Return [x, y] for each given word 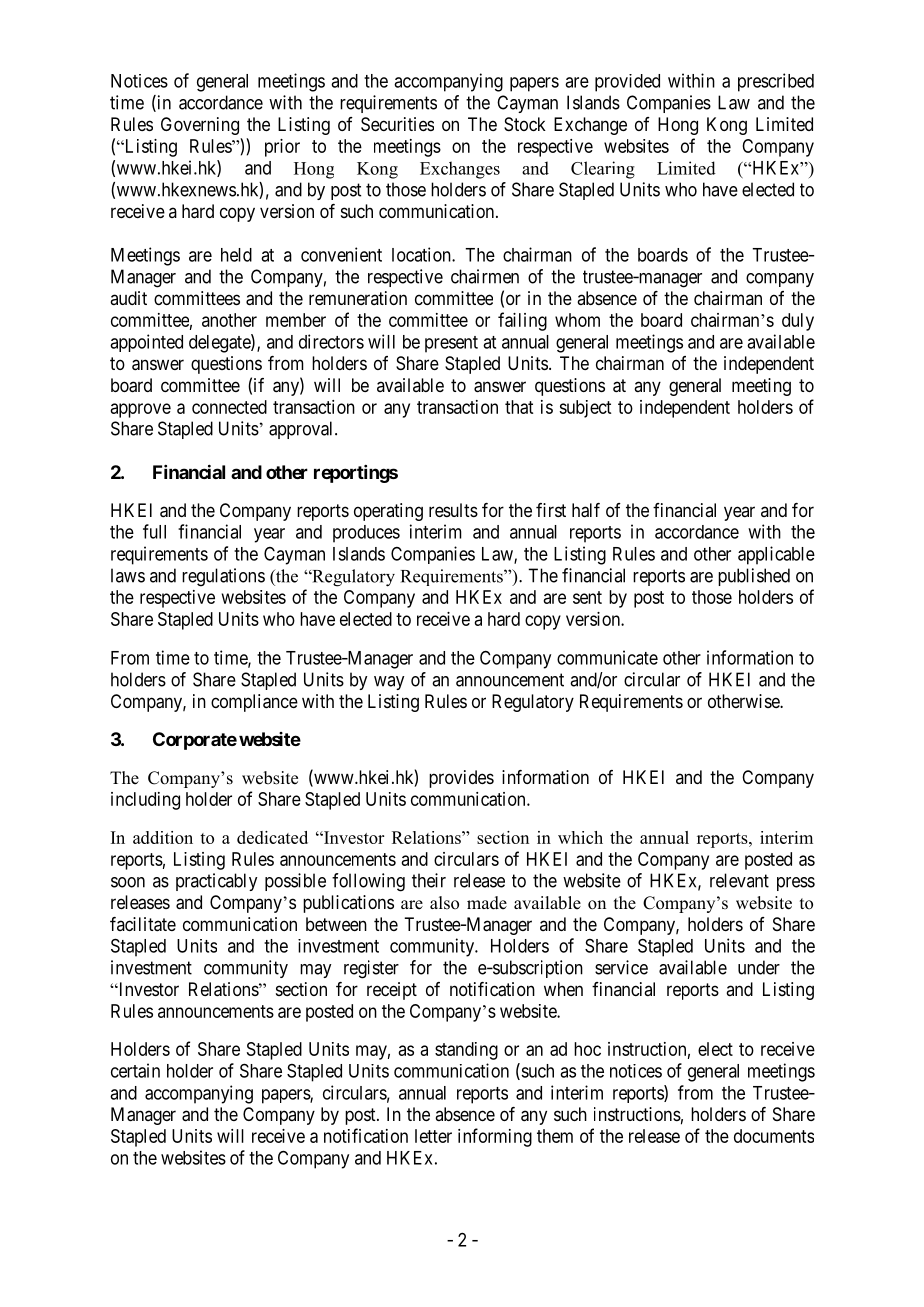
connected [229, 407]
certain [135, 1070]
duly [798, 322]
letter [433, 1136]
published [754, 577]
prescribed [776, 82]
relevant [739, 880]
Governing [200, 126]
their [429, 880]
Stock [525, 124]
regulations [223, 577]
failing [522, 321]
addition [163, 837]
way [389, 683]
